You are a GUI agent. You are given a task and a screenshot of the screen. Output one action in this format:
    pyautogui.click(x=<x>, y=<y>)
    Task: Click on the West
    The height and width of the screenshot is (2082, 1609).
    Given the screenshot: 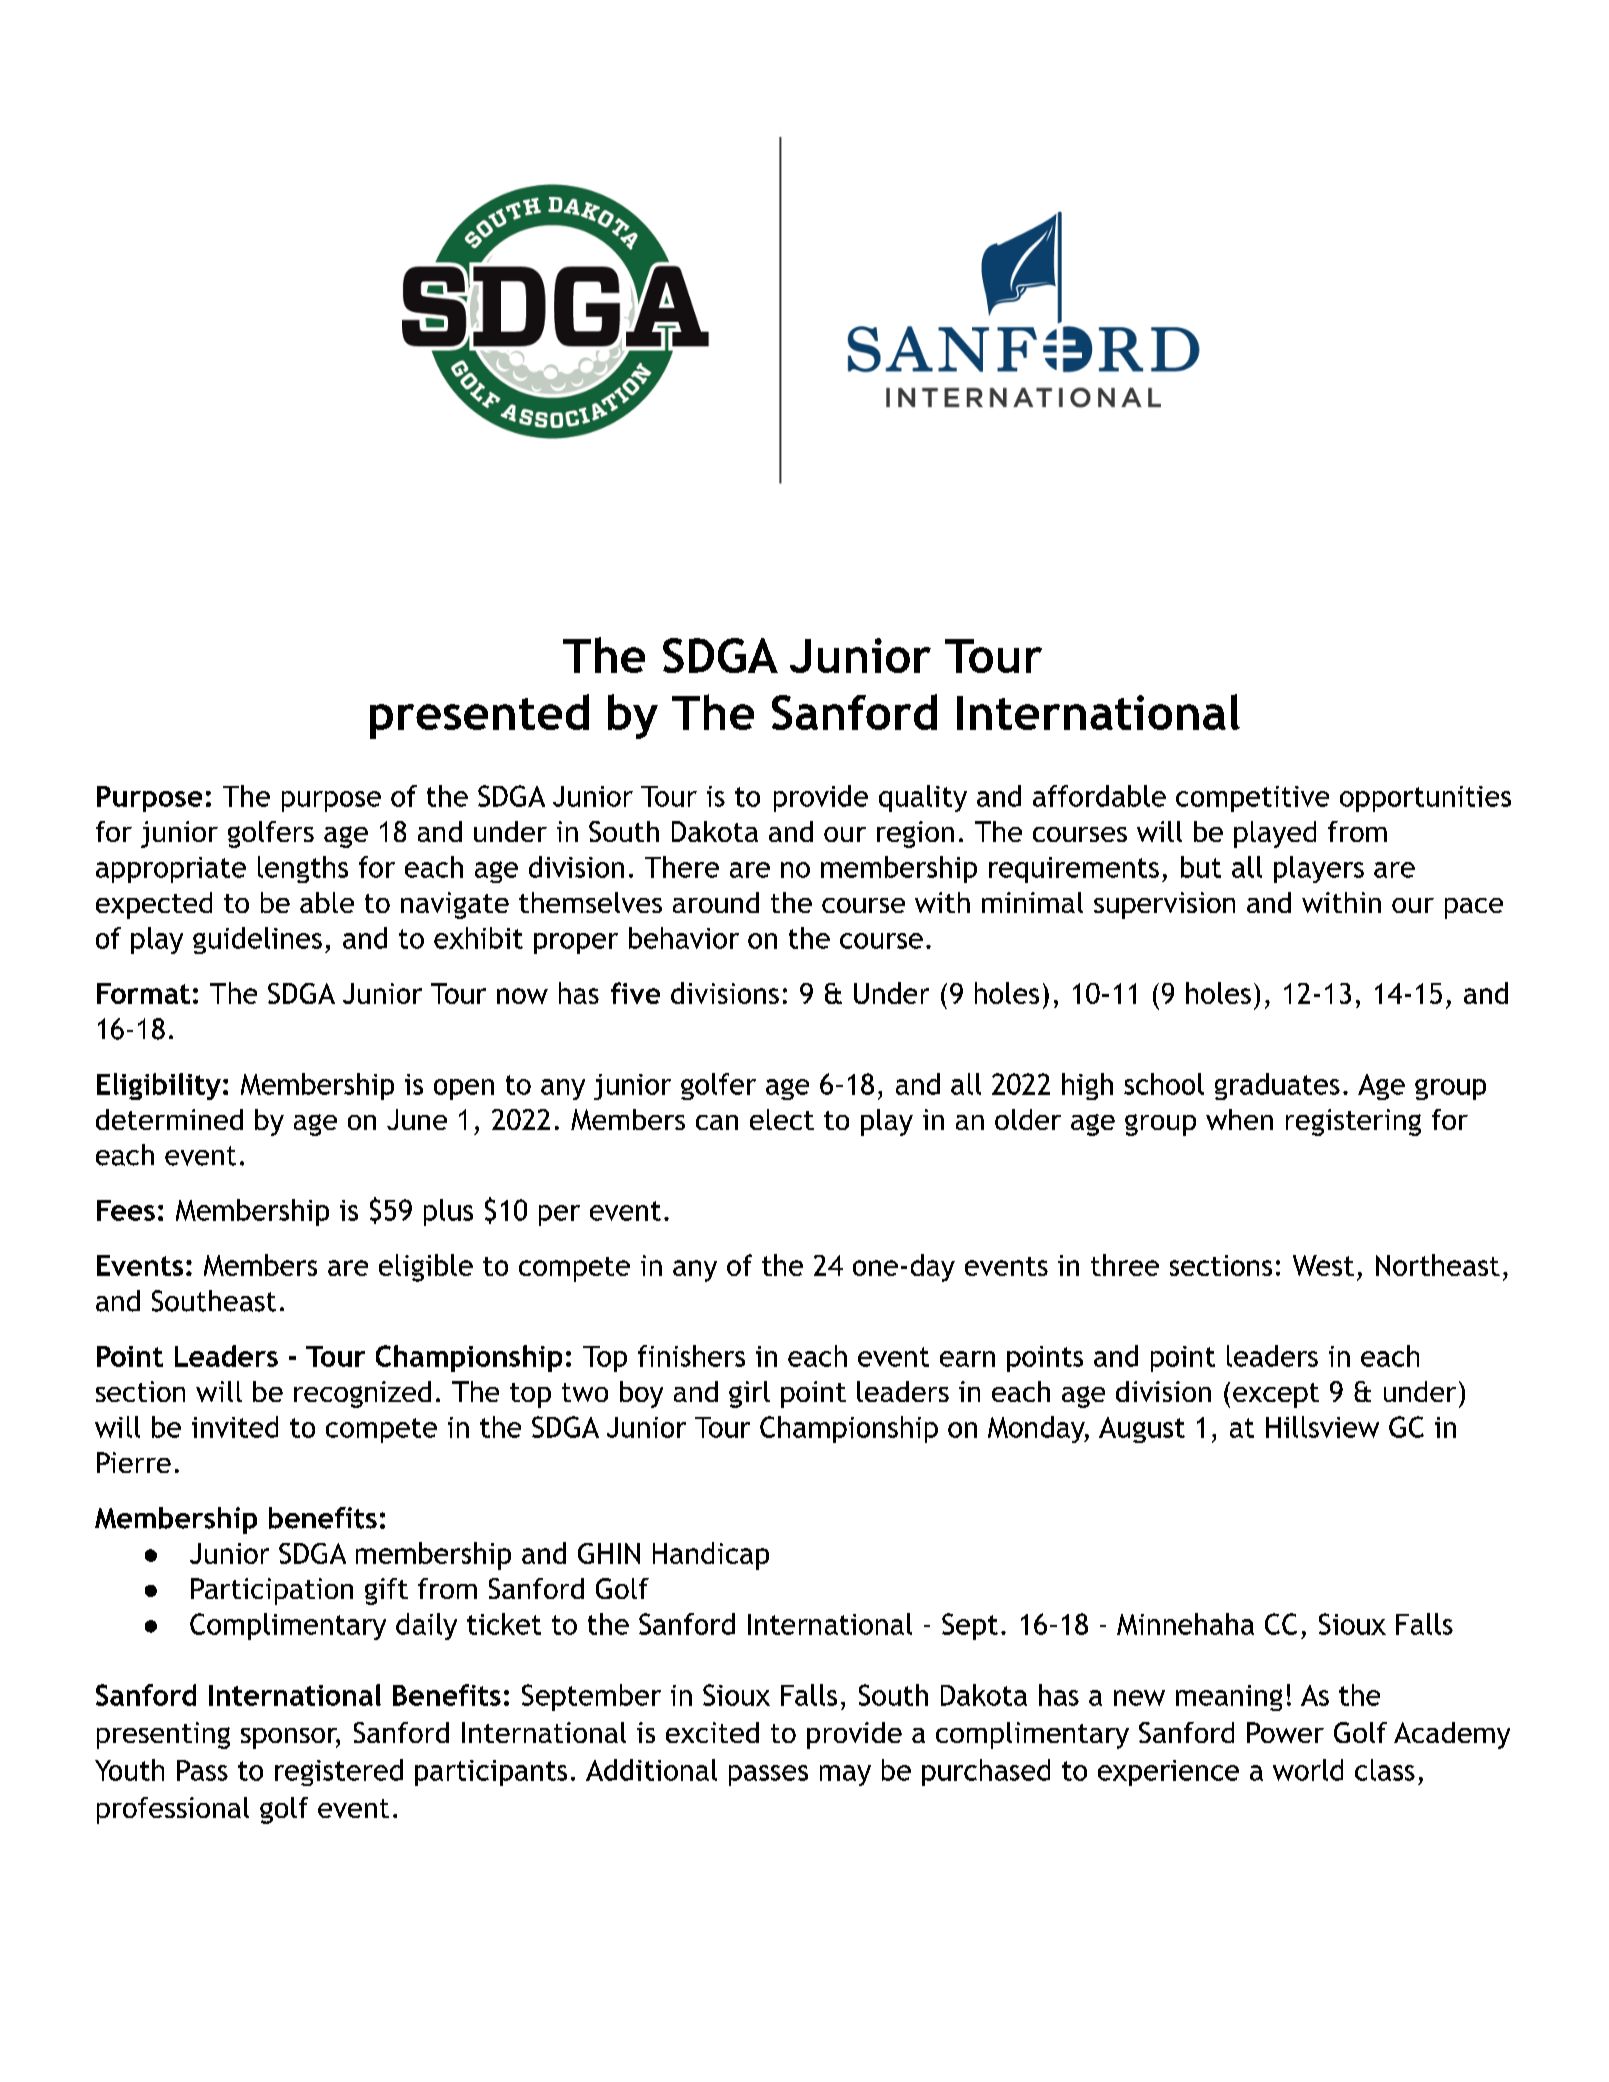 What is the action you would take?
    pyautogui.click(x=1323, y=1265)
